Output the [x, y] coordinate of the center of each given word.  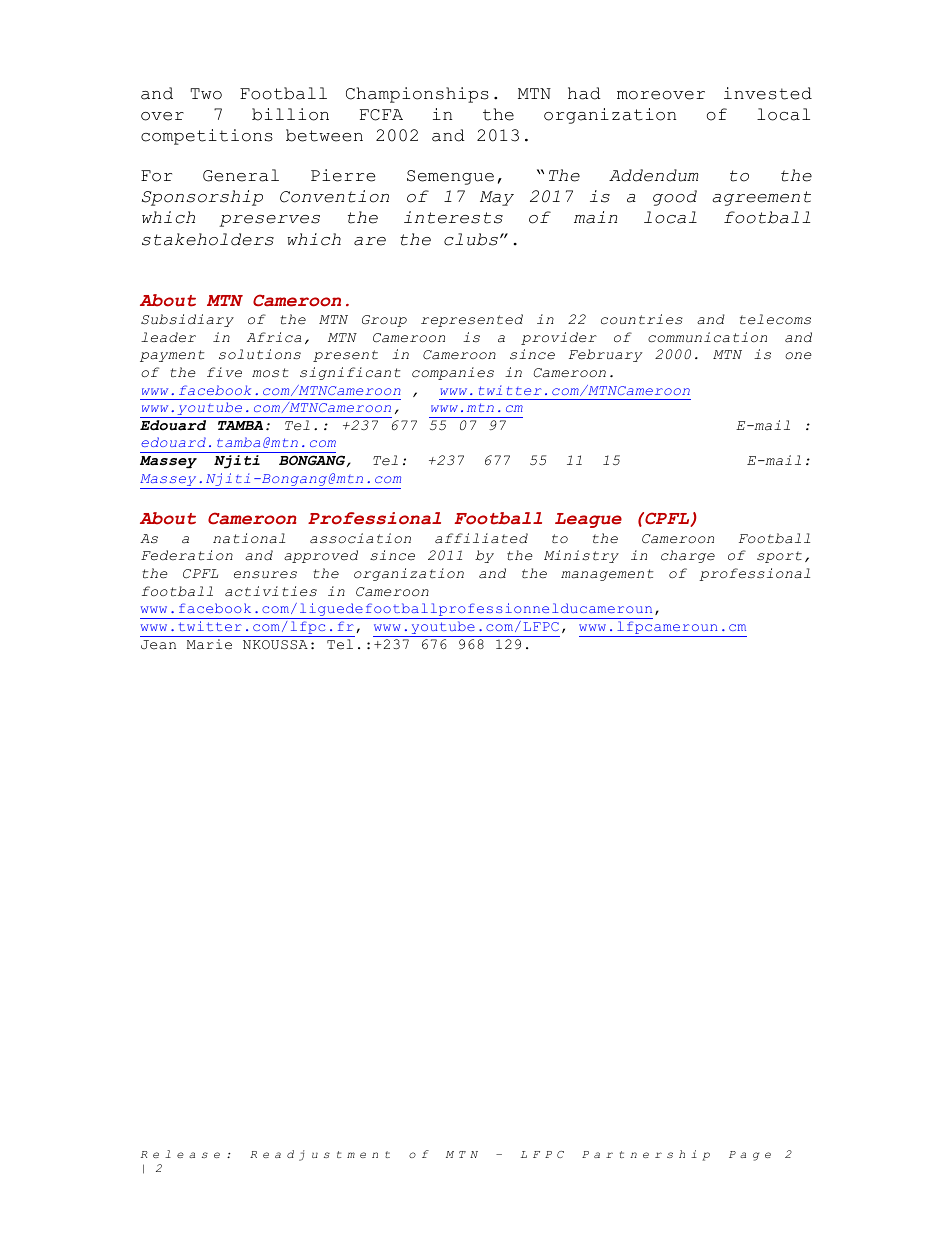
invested [768, 93]
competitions [207, 137]
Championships [417, 95]
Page [750, 1156]
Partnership [646, 1155]
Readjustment [320, 1155]
